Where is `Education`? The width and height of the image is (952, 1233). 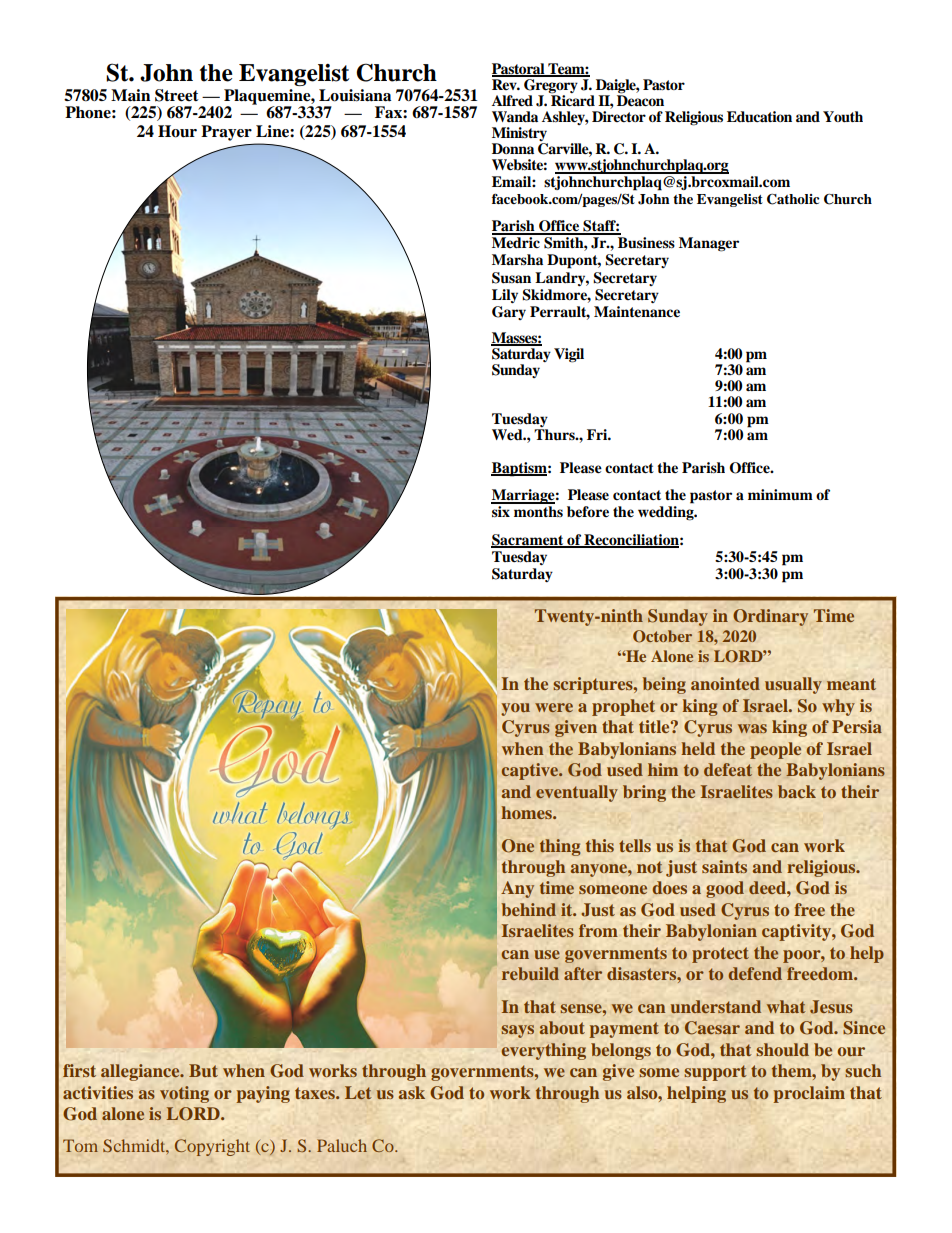 Education is located at coordinates (759, 116).
